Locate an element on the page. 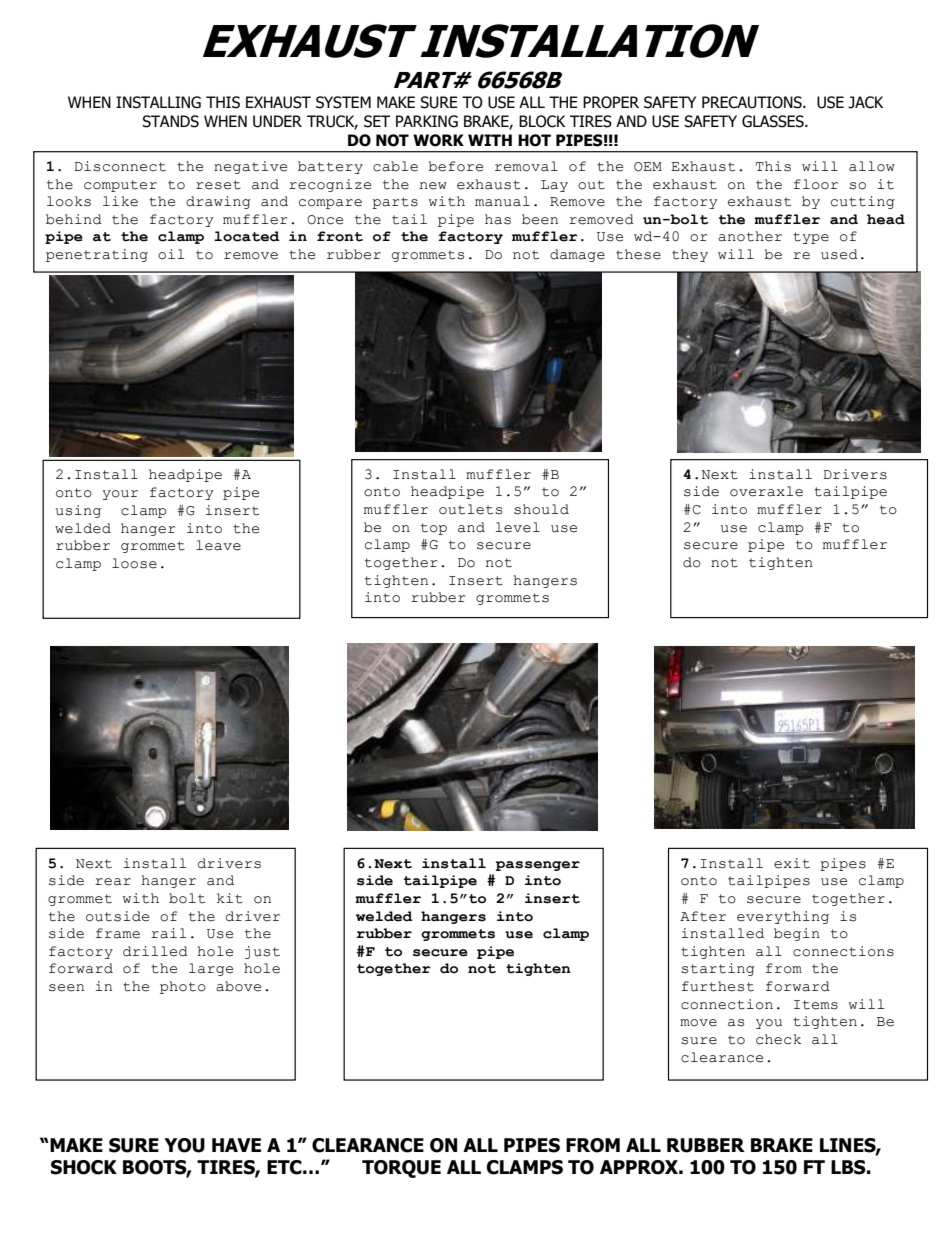 The image size is (952, 1233). should is located at coordinates (541, 509).
